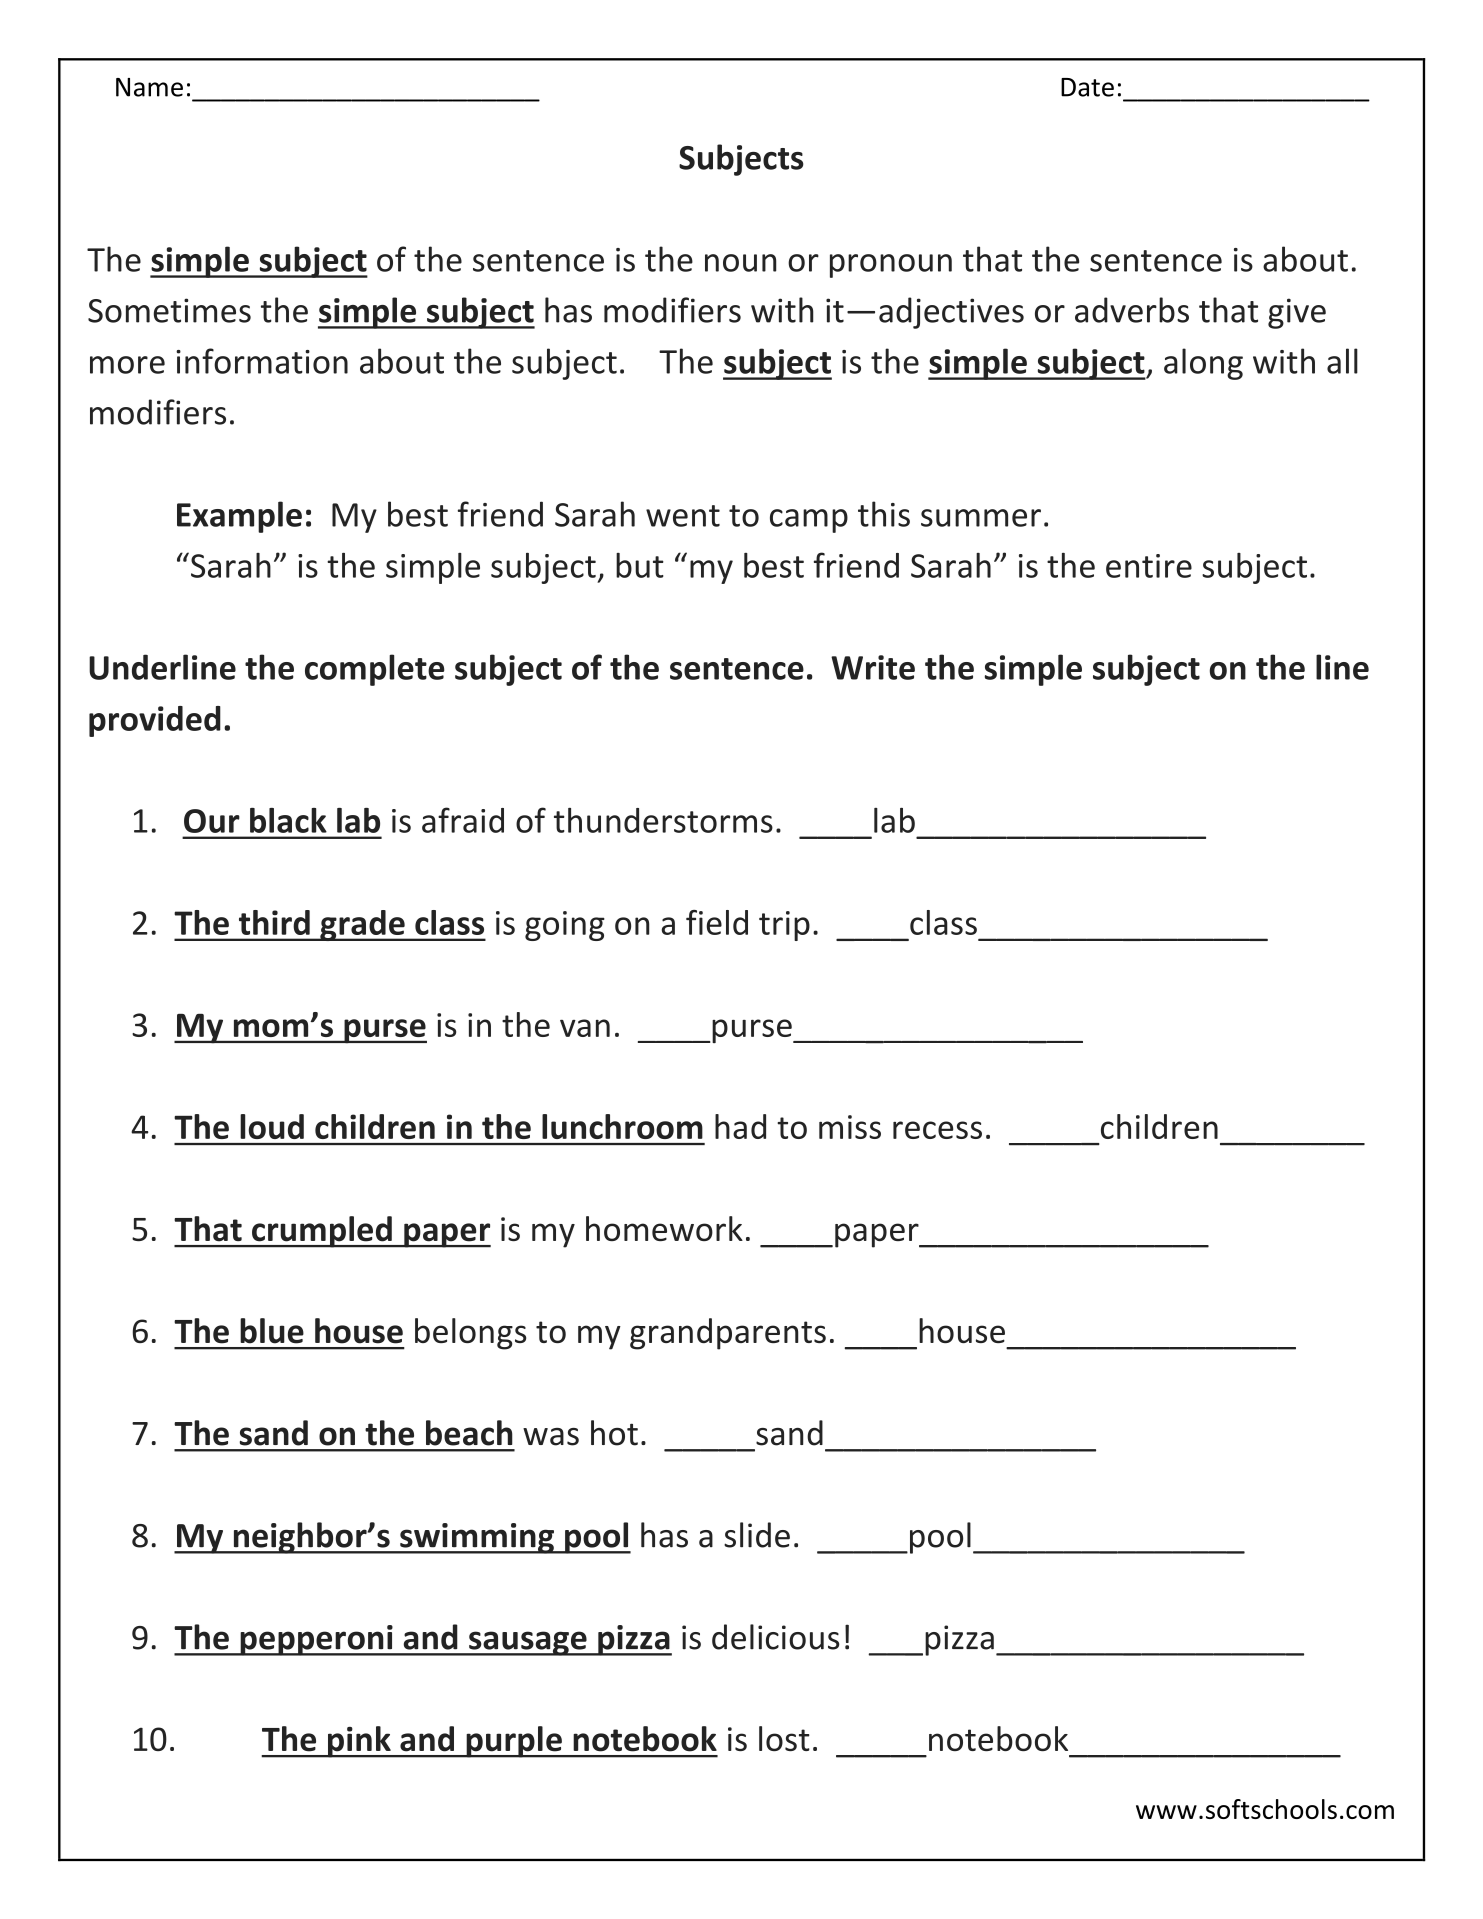 The image size is (1483, 1919). What do you see at coordinates (262, 361) in the screenshot?
I see `information` at bounding box center [262, 361].
